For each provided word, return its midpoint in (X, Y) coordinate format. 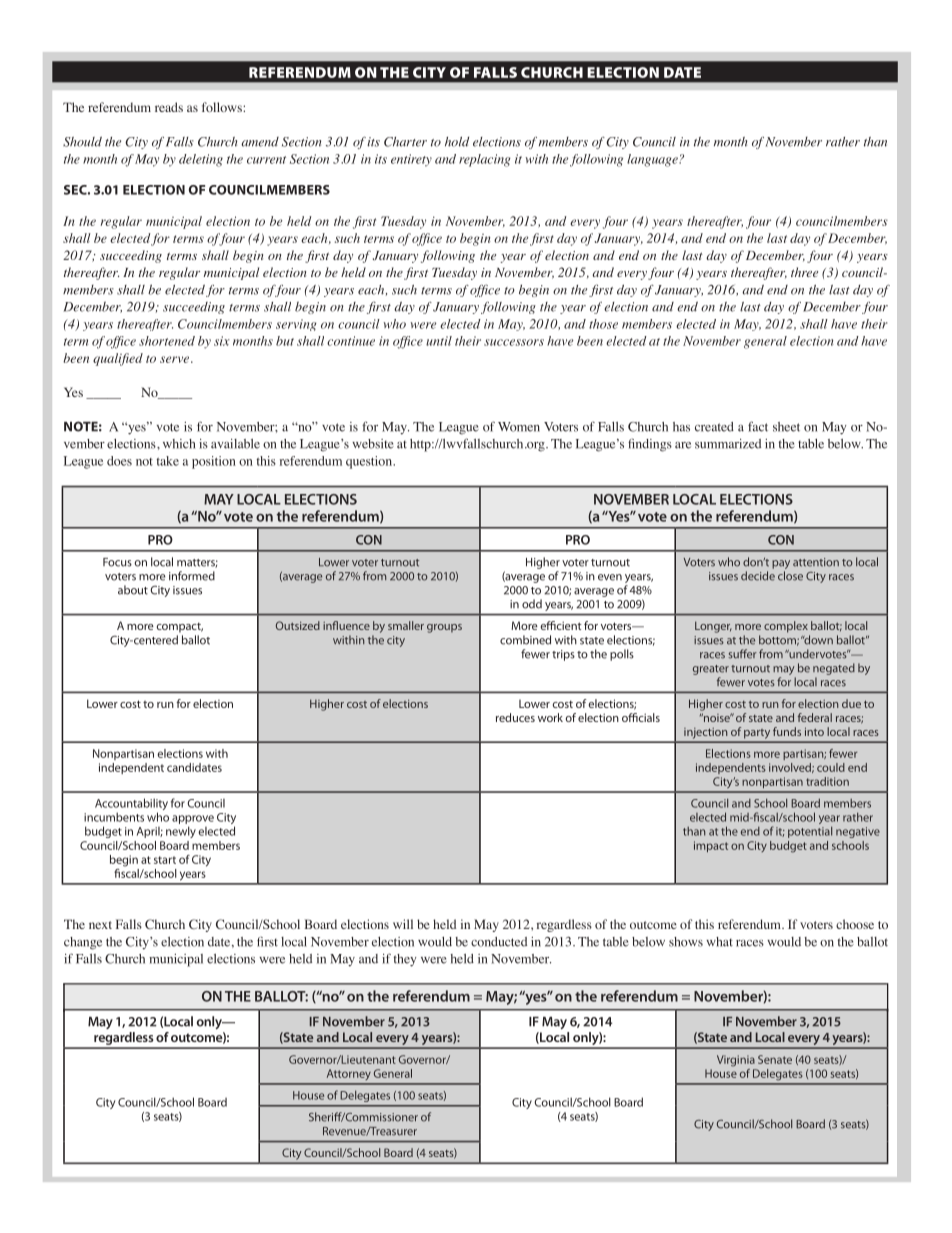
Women (519, 427)
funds (787, 731)
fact (758, 426)
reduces (515, 717)
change (83, 943)
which (179, 444)
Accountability (131, 805)
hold (457, 142)
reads (169, 107)
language (653, 160)
